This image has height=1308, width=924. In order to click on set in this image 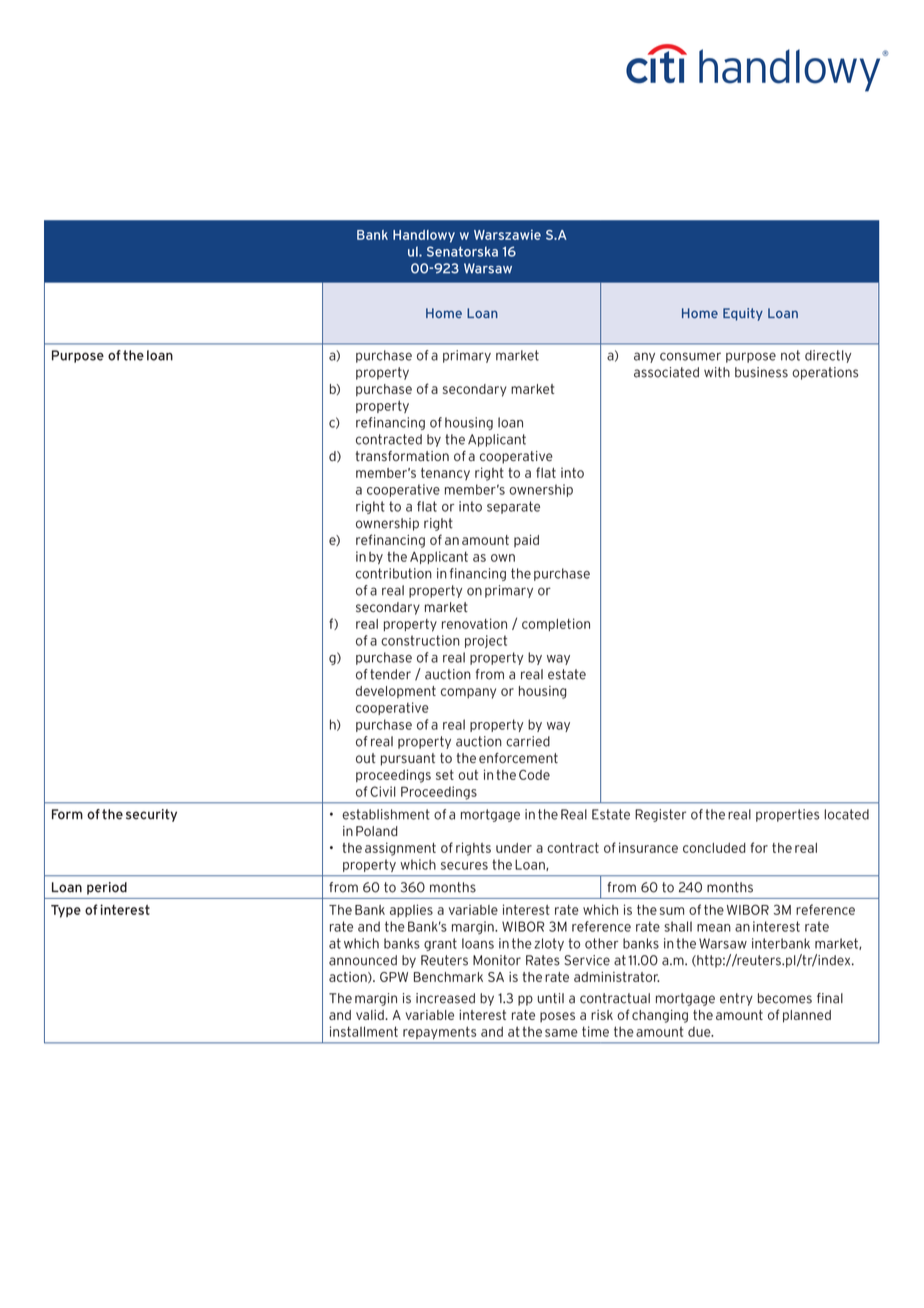, I will do `click(445, 775)`.
